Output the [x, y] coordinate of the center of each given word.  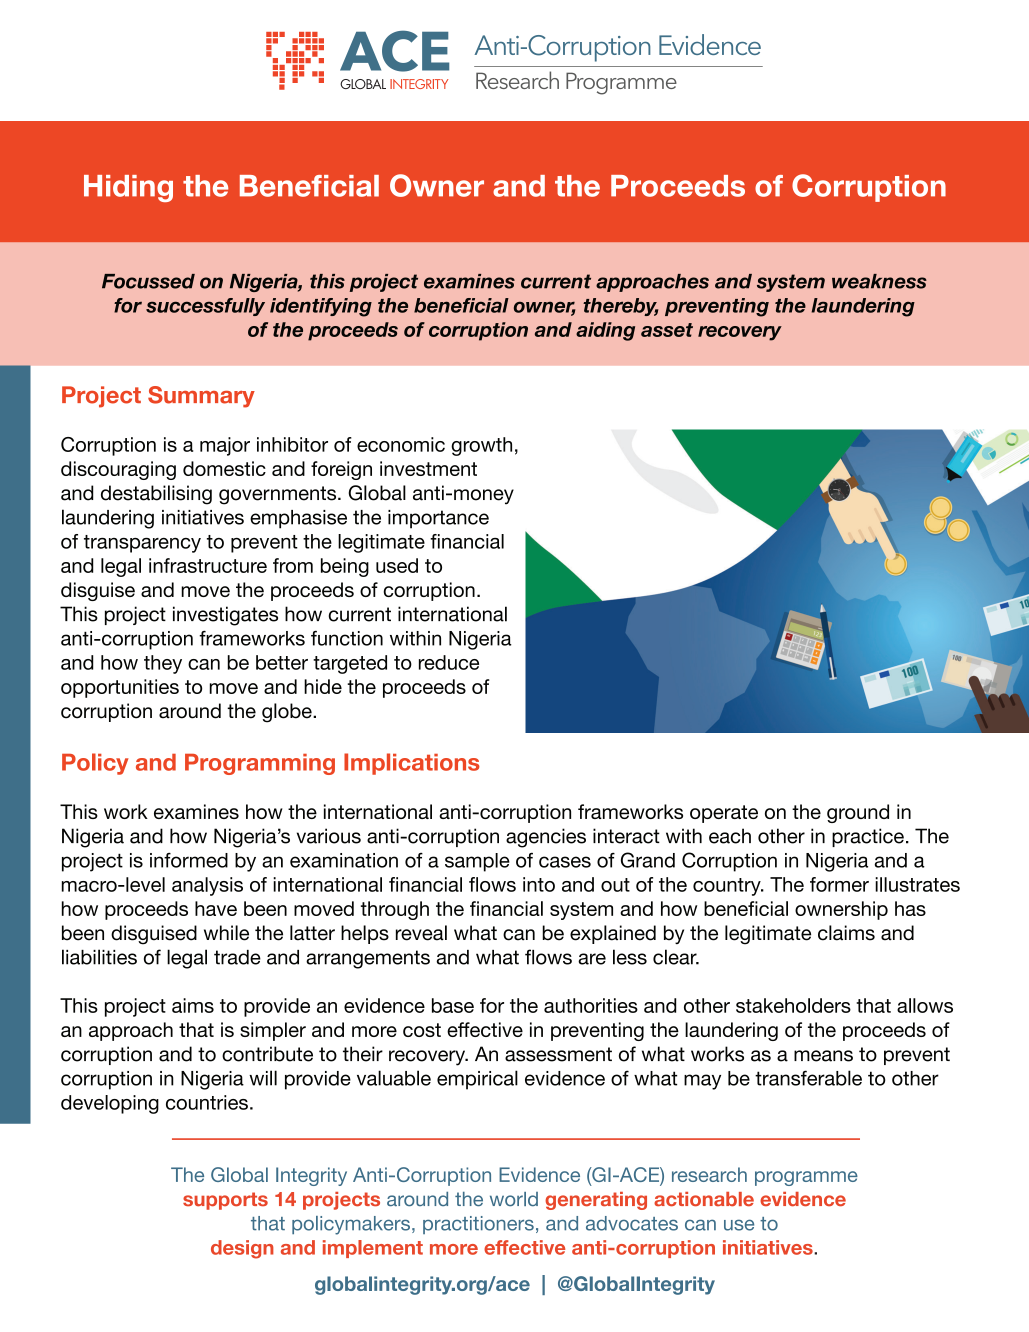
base [453, 1005]
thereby [620, 307]
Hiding [128, 188]
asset [667, 330]
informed [189, 860]
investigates [225, 616]
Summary [201, 397]
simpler [273, 1031]
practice [868, 837]
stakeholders [793, 1005]
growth [481, 446]
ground [858, 813]
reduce [449, 662]
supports [225, 1201]
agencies [546, 838]
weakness [879, 281]
